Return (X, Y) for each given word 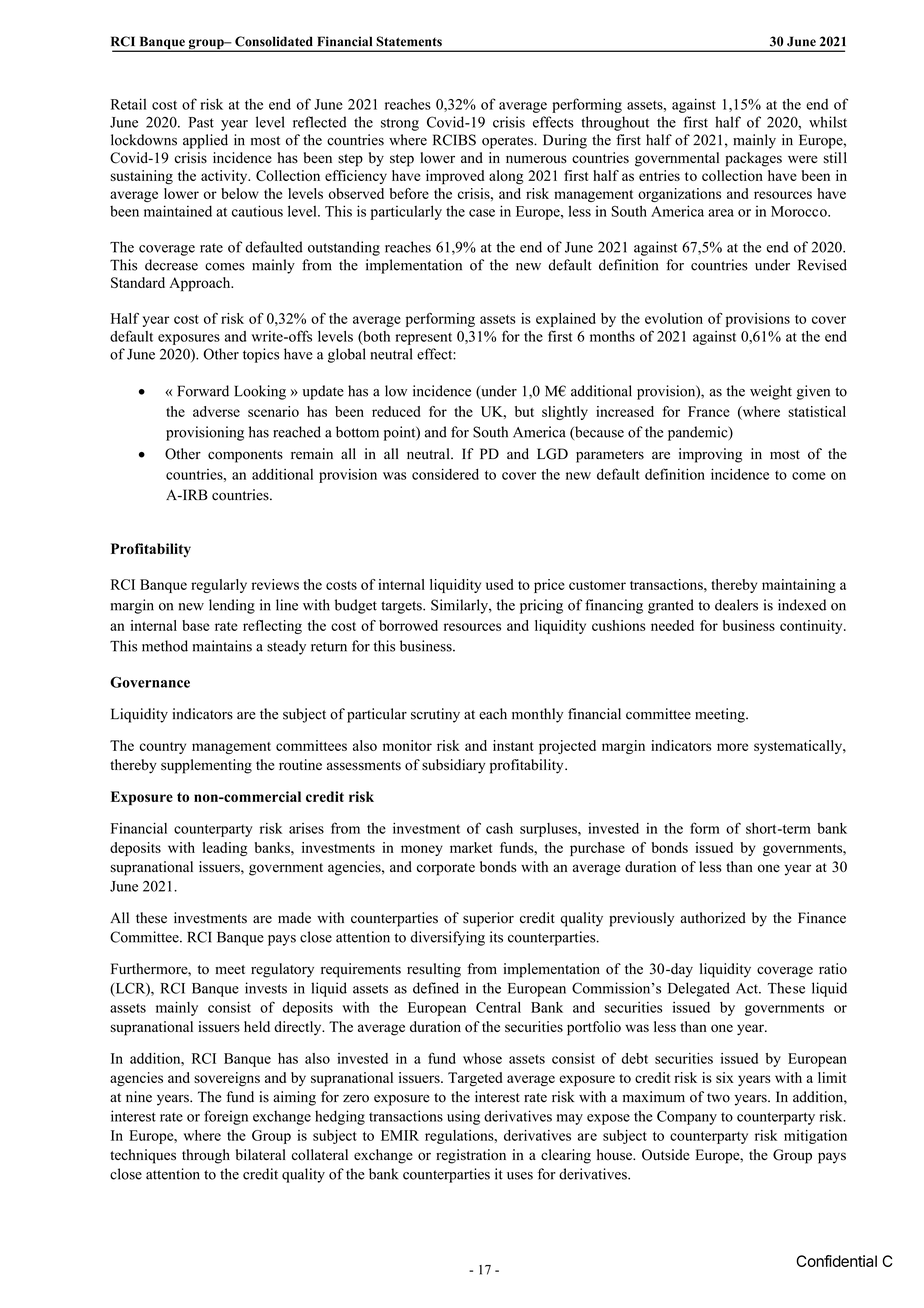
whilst (828, 122)
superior (488, 919)
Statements (409, 41)
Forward (203, 391)
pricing (541, 606)
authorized (713, 918)
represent (423, 338)
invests (266, 988)
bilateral (261, 1155)
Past (201, 122)
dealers (736, 605)
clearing (566, 1156)
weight (771, 392)
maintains (222, 646)
